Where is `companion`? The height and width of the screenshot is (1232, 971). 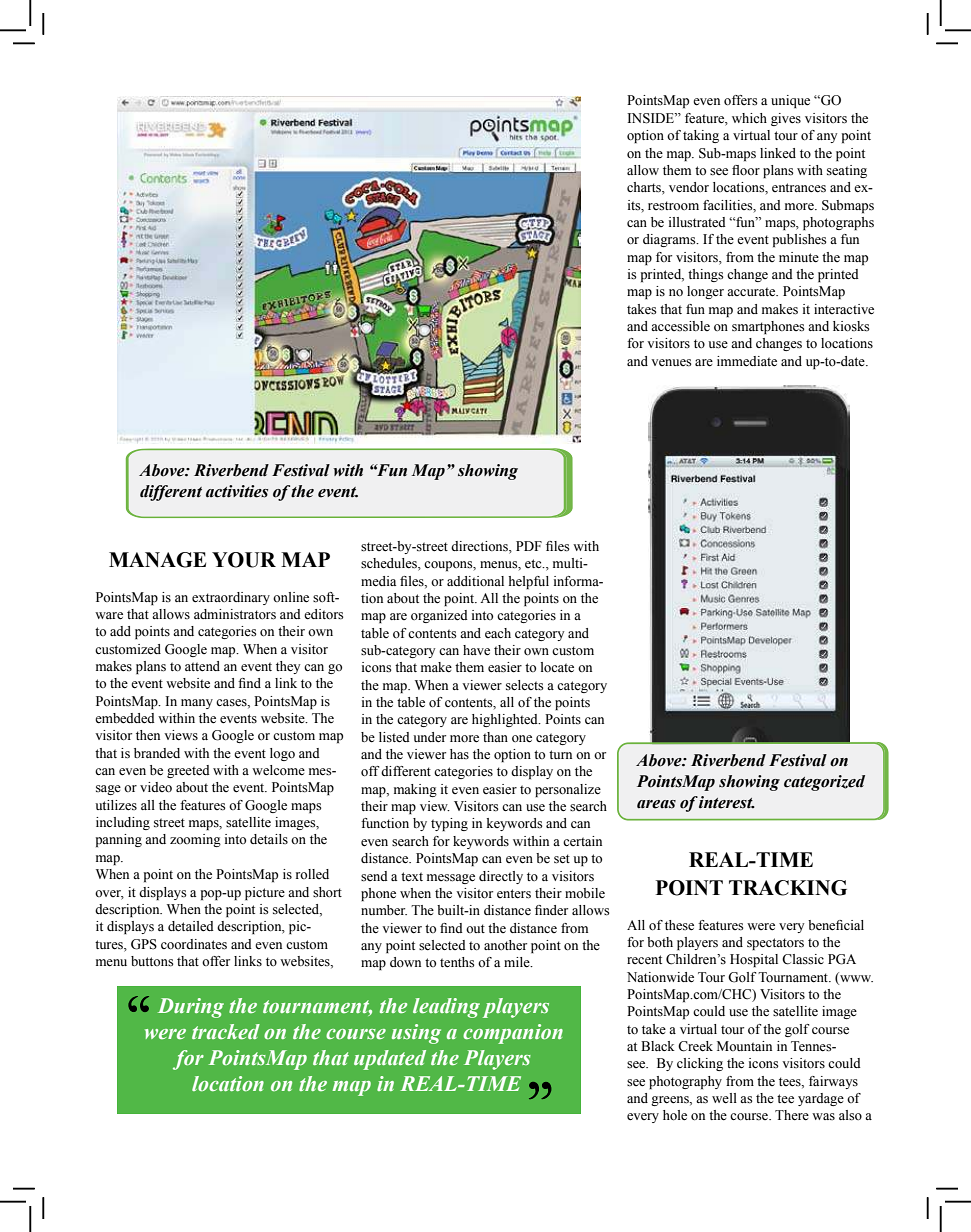 companion is located at coordinates (513, 1034).
